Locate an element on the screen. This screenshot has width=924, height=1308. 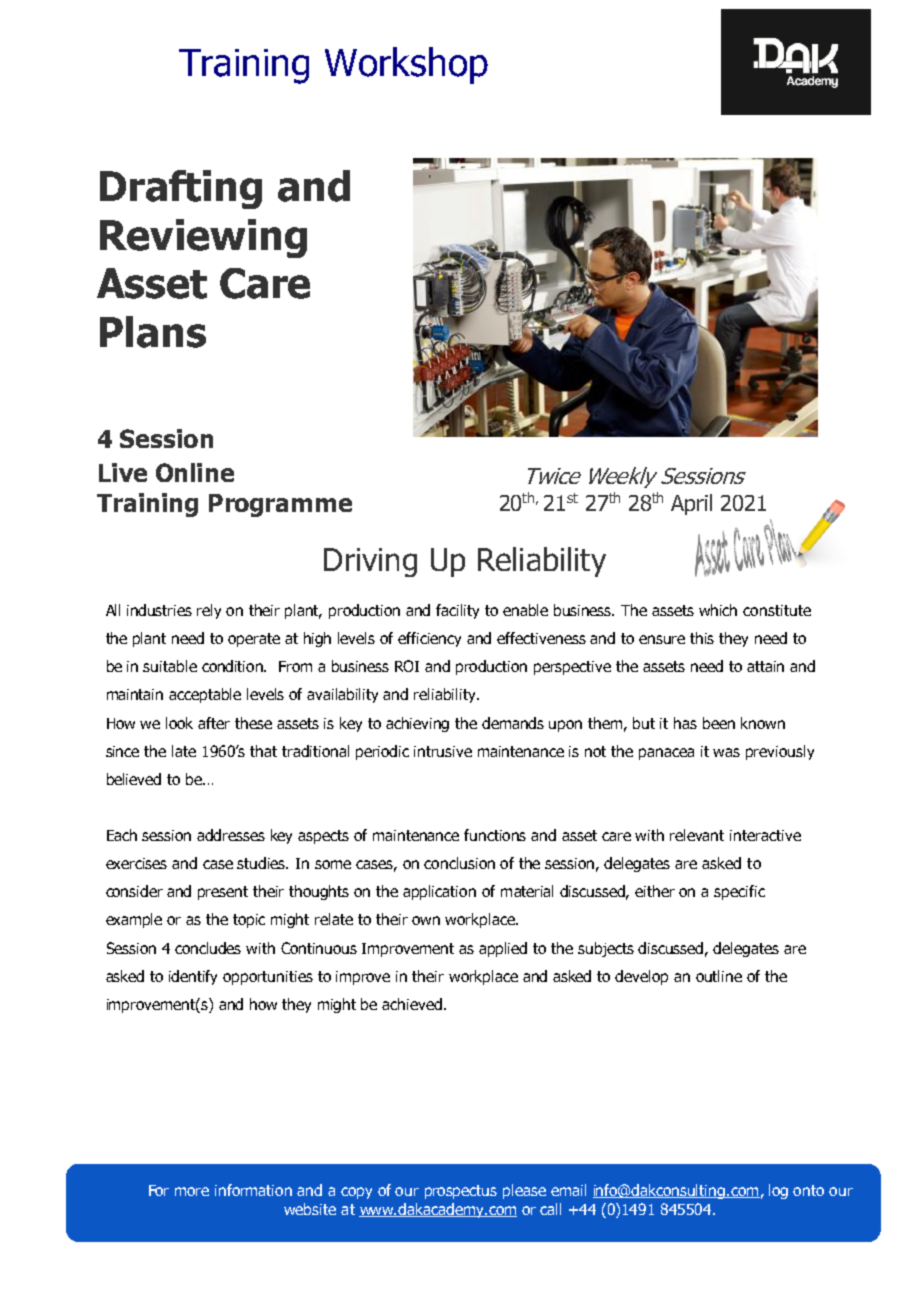
which is located at coordinates (718, 610).
